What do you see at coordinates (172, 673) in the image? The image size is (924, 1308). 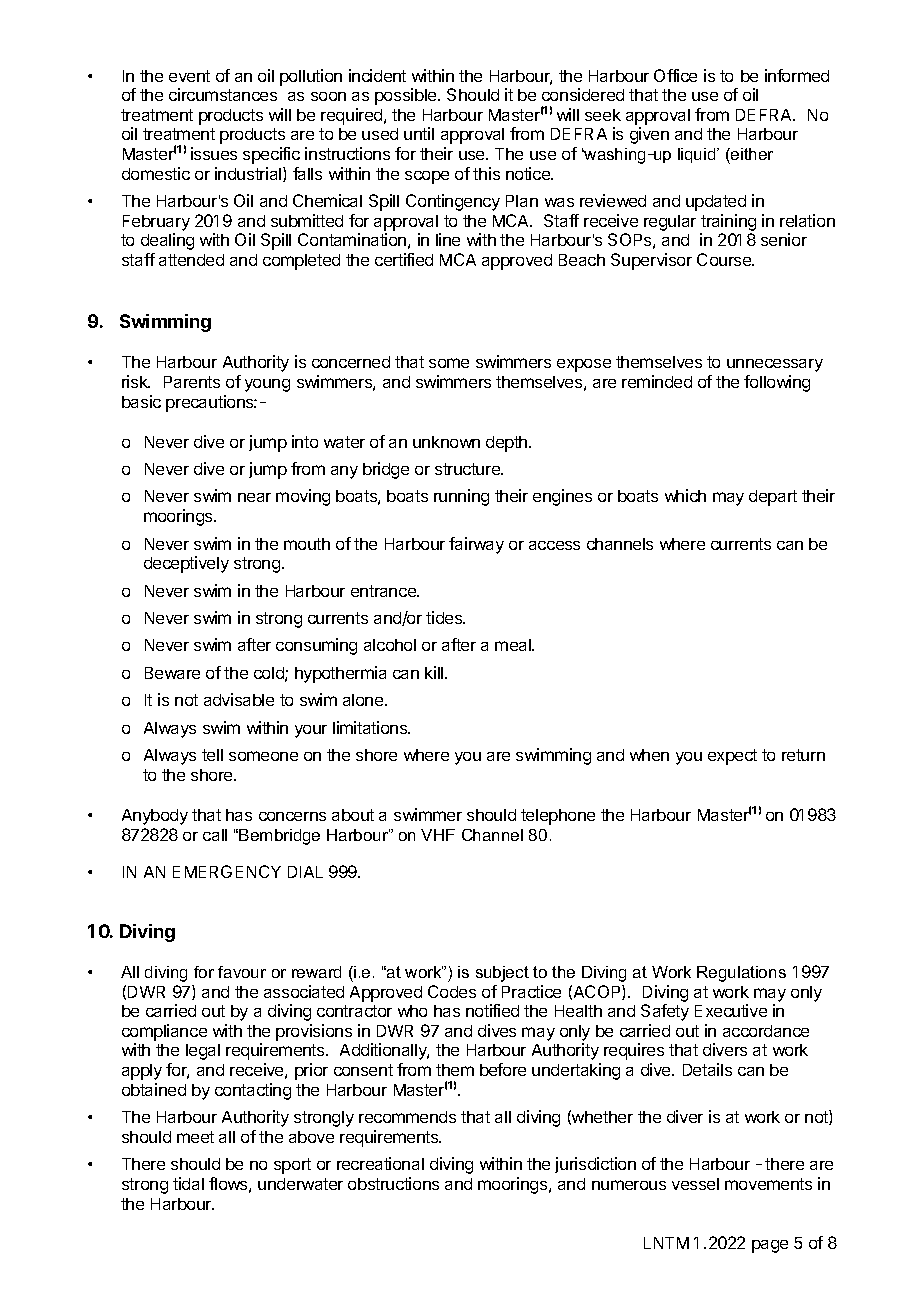 I see `Beware` at bounding box center [172, 673].
